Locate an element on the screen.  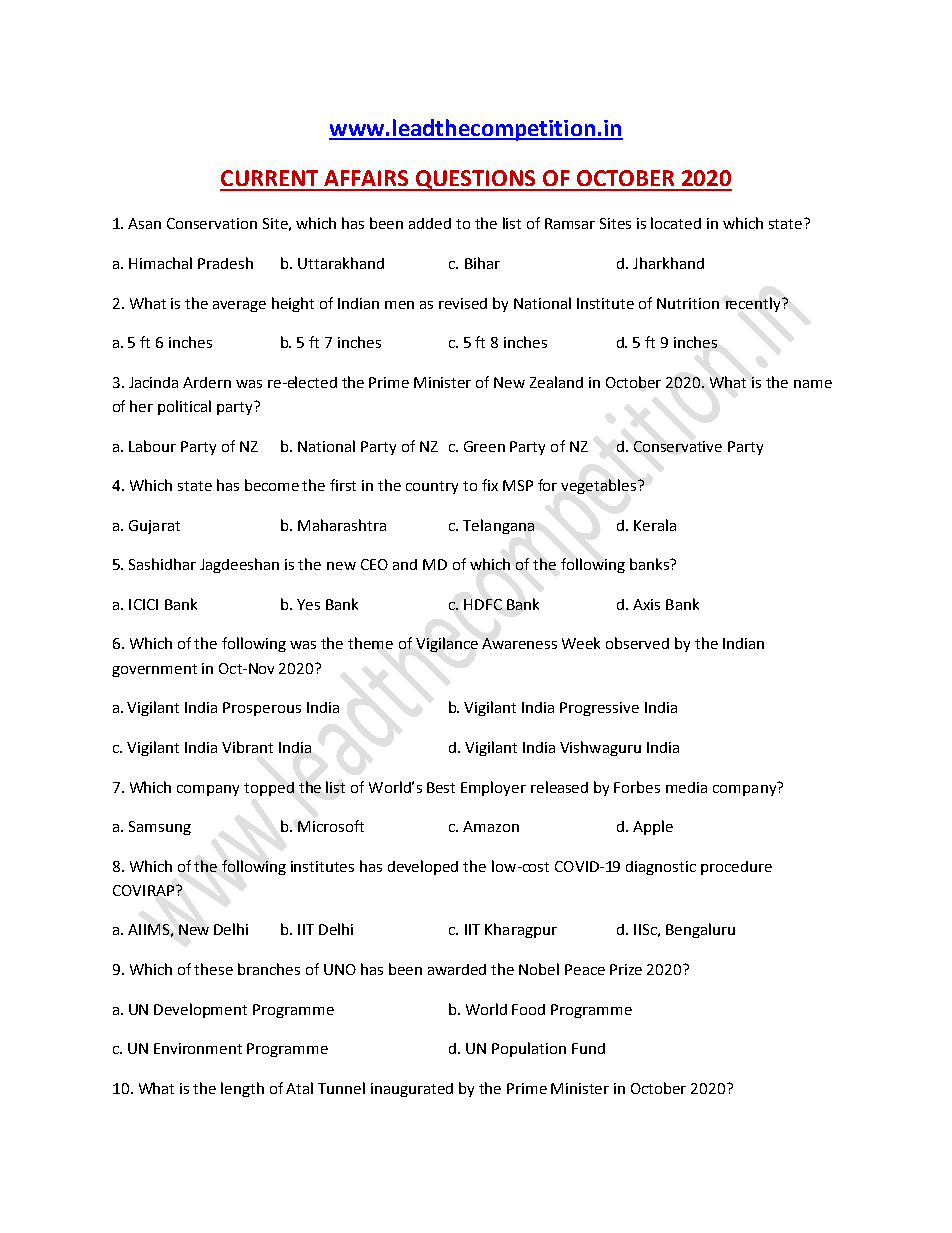
Population is located at coordinates (529, 1049).
